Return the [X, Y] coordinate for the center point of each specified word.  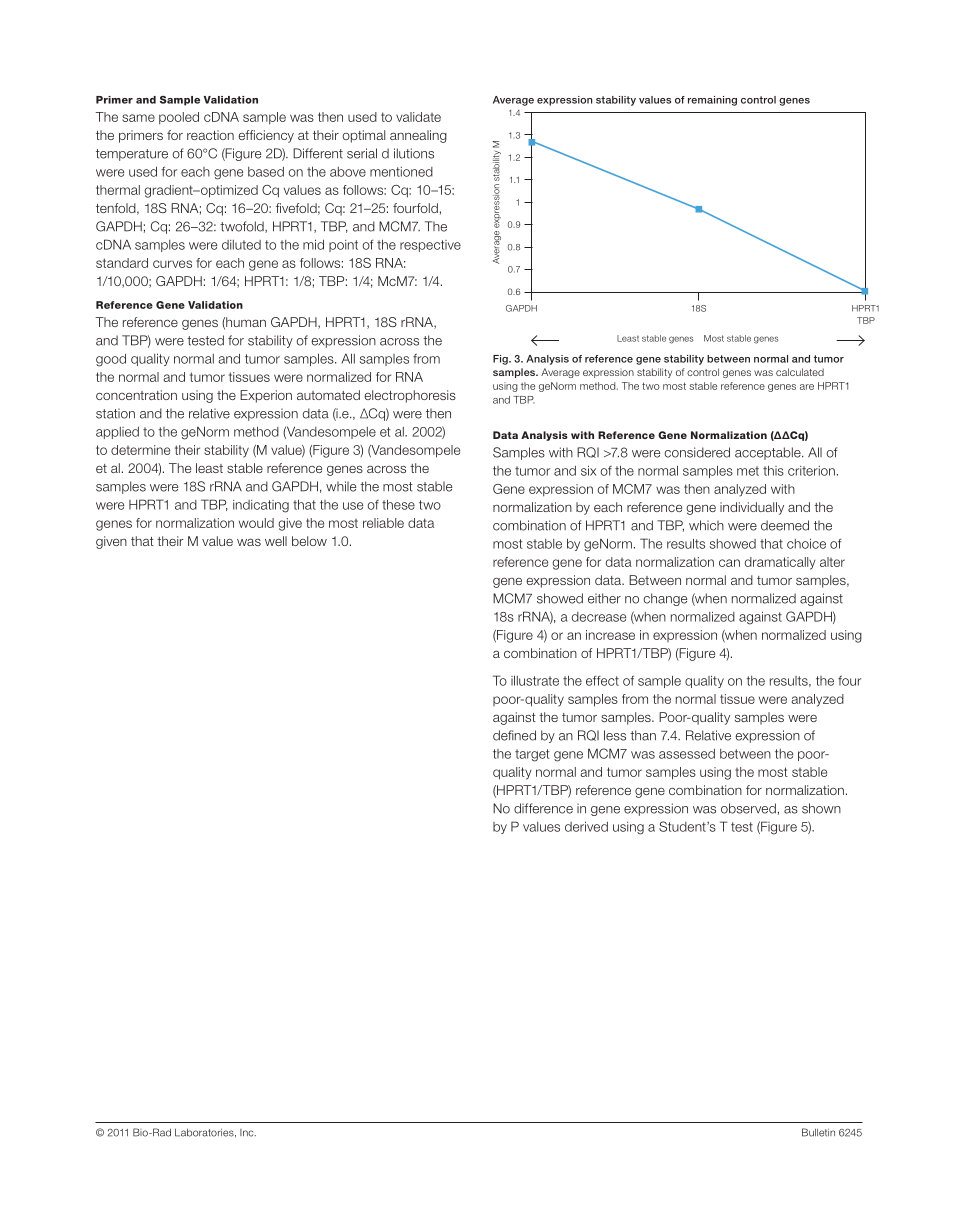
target [532, 755]
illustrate [535, 680]
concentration [136, 395]
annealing [418, 136]
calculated [800, 372]
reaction [210, 135]
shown [821, 808]
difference [543, 808]
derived [586, 826]
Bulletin [818, 1132]
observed [748, 808]
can [729, 563]
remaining [712, 101]
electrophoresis [410, 396]
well [276, 541]
